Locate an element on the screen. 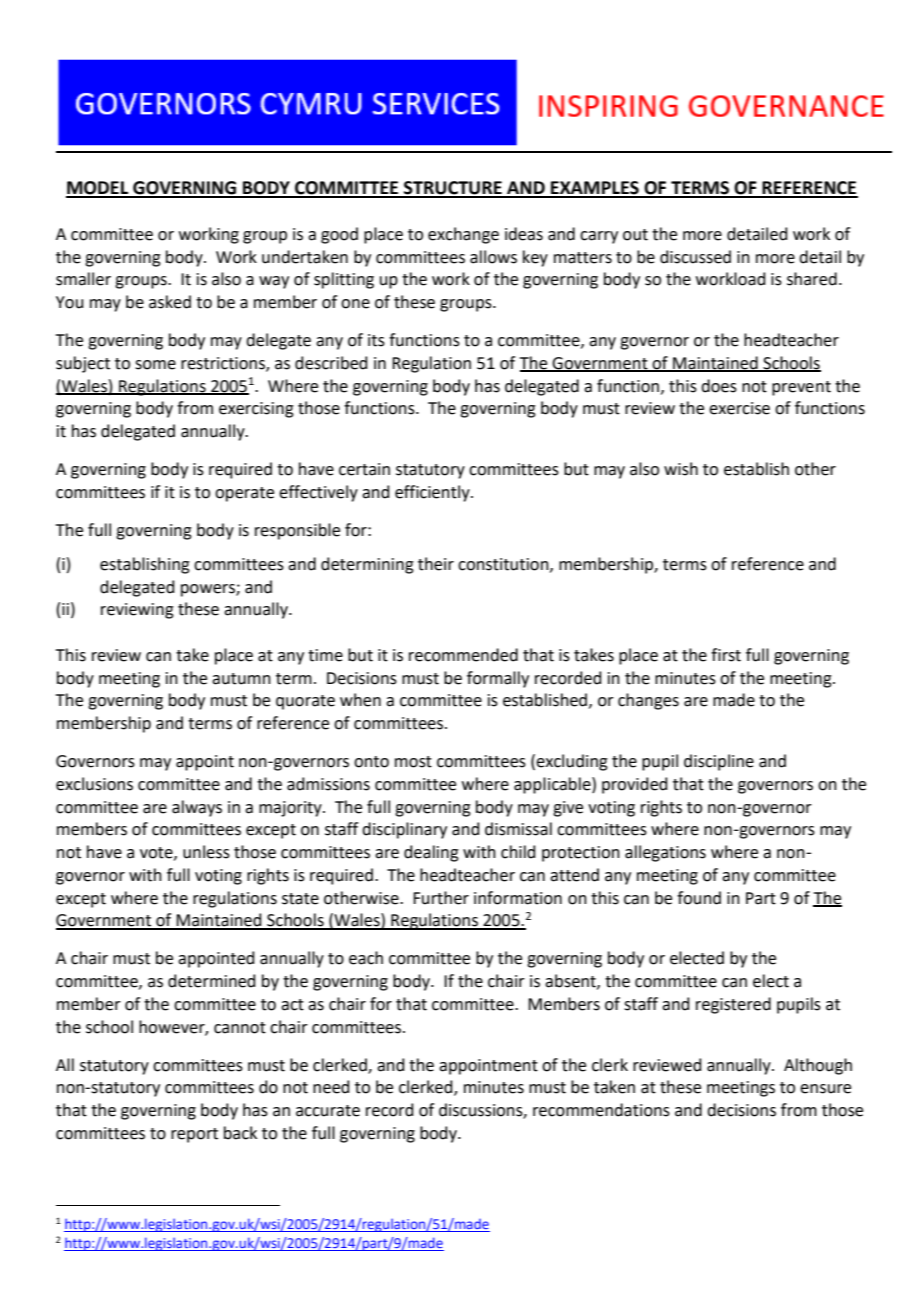  operate is located at coordinates (244, 494).
